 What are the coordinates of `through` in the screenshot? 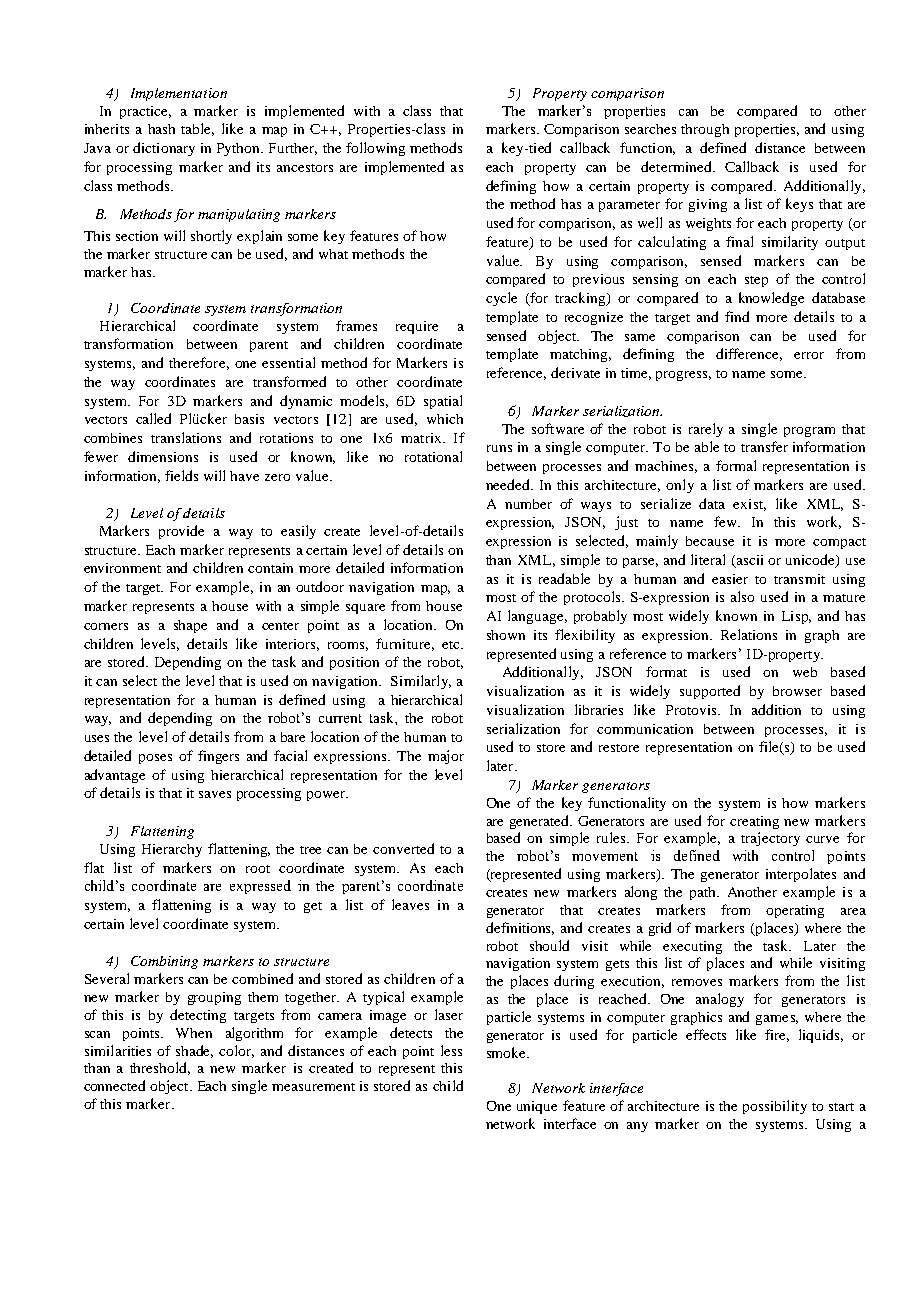 It's located at (705, 130).
